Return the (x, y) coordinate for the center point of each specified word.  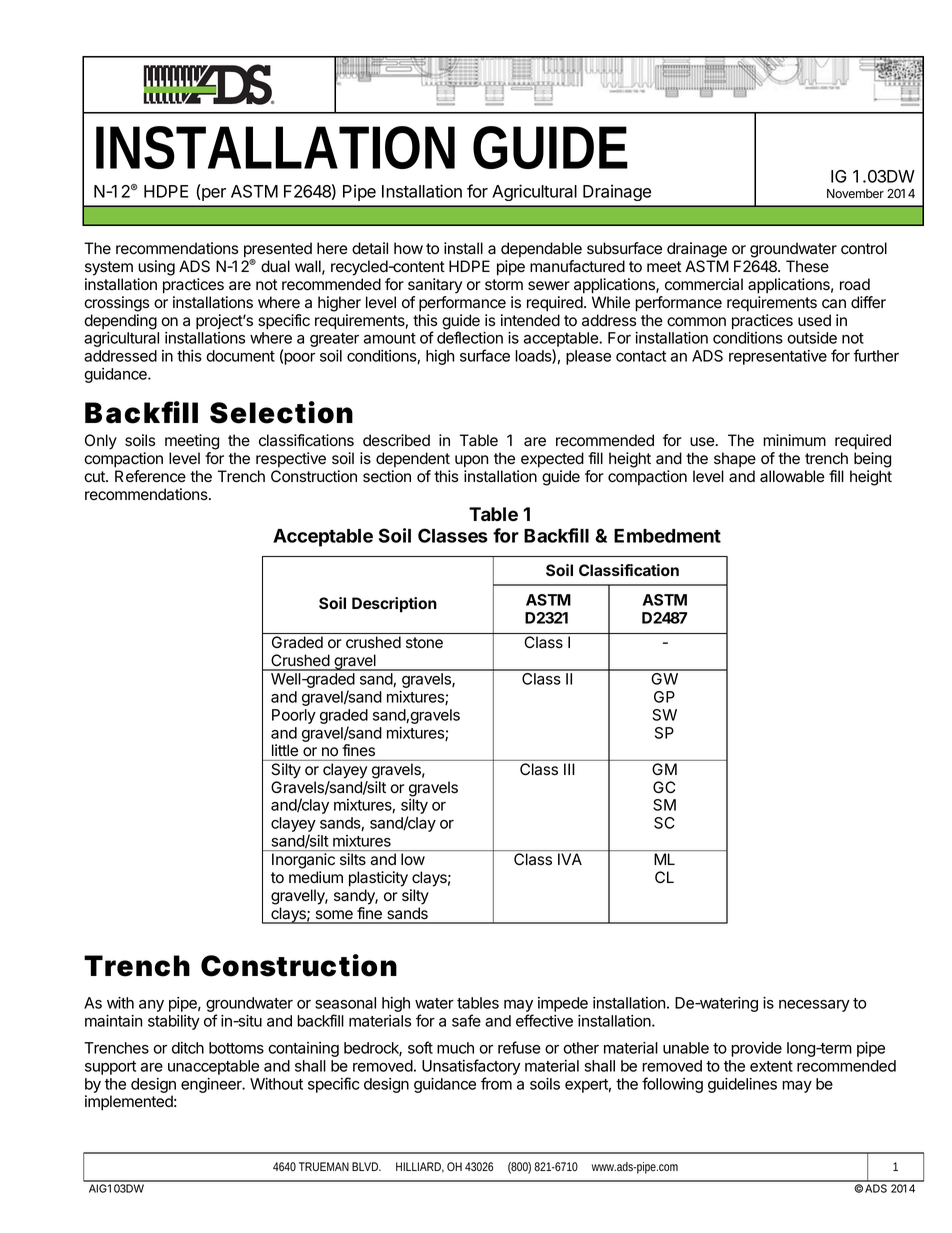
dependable (541, 249)
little (285, 750)
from (496, 1083)
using (156, 268)
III (569, 769)
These (807, 266)
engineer (212, 1085)
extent (771, 1066)
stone (424, 642)
